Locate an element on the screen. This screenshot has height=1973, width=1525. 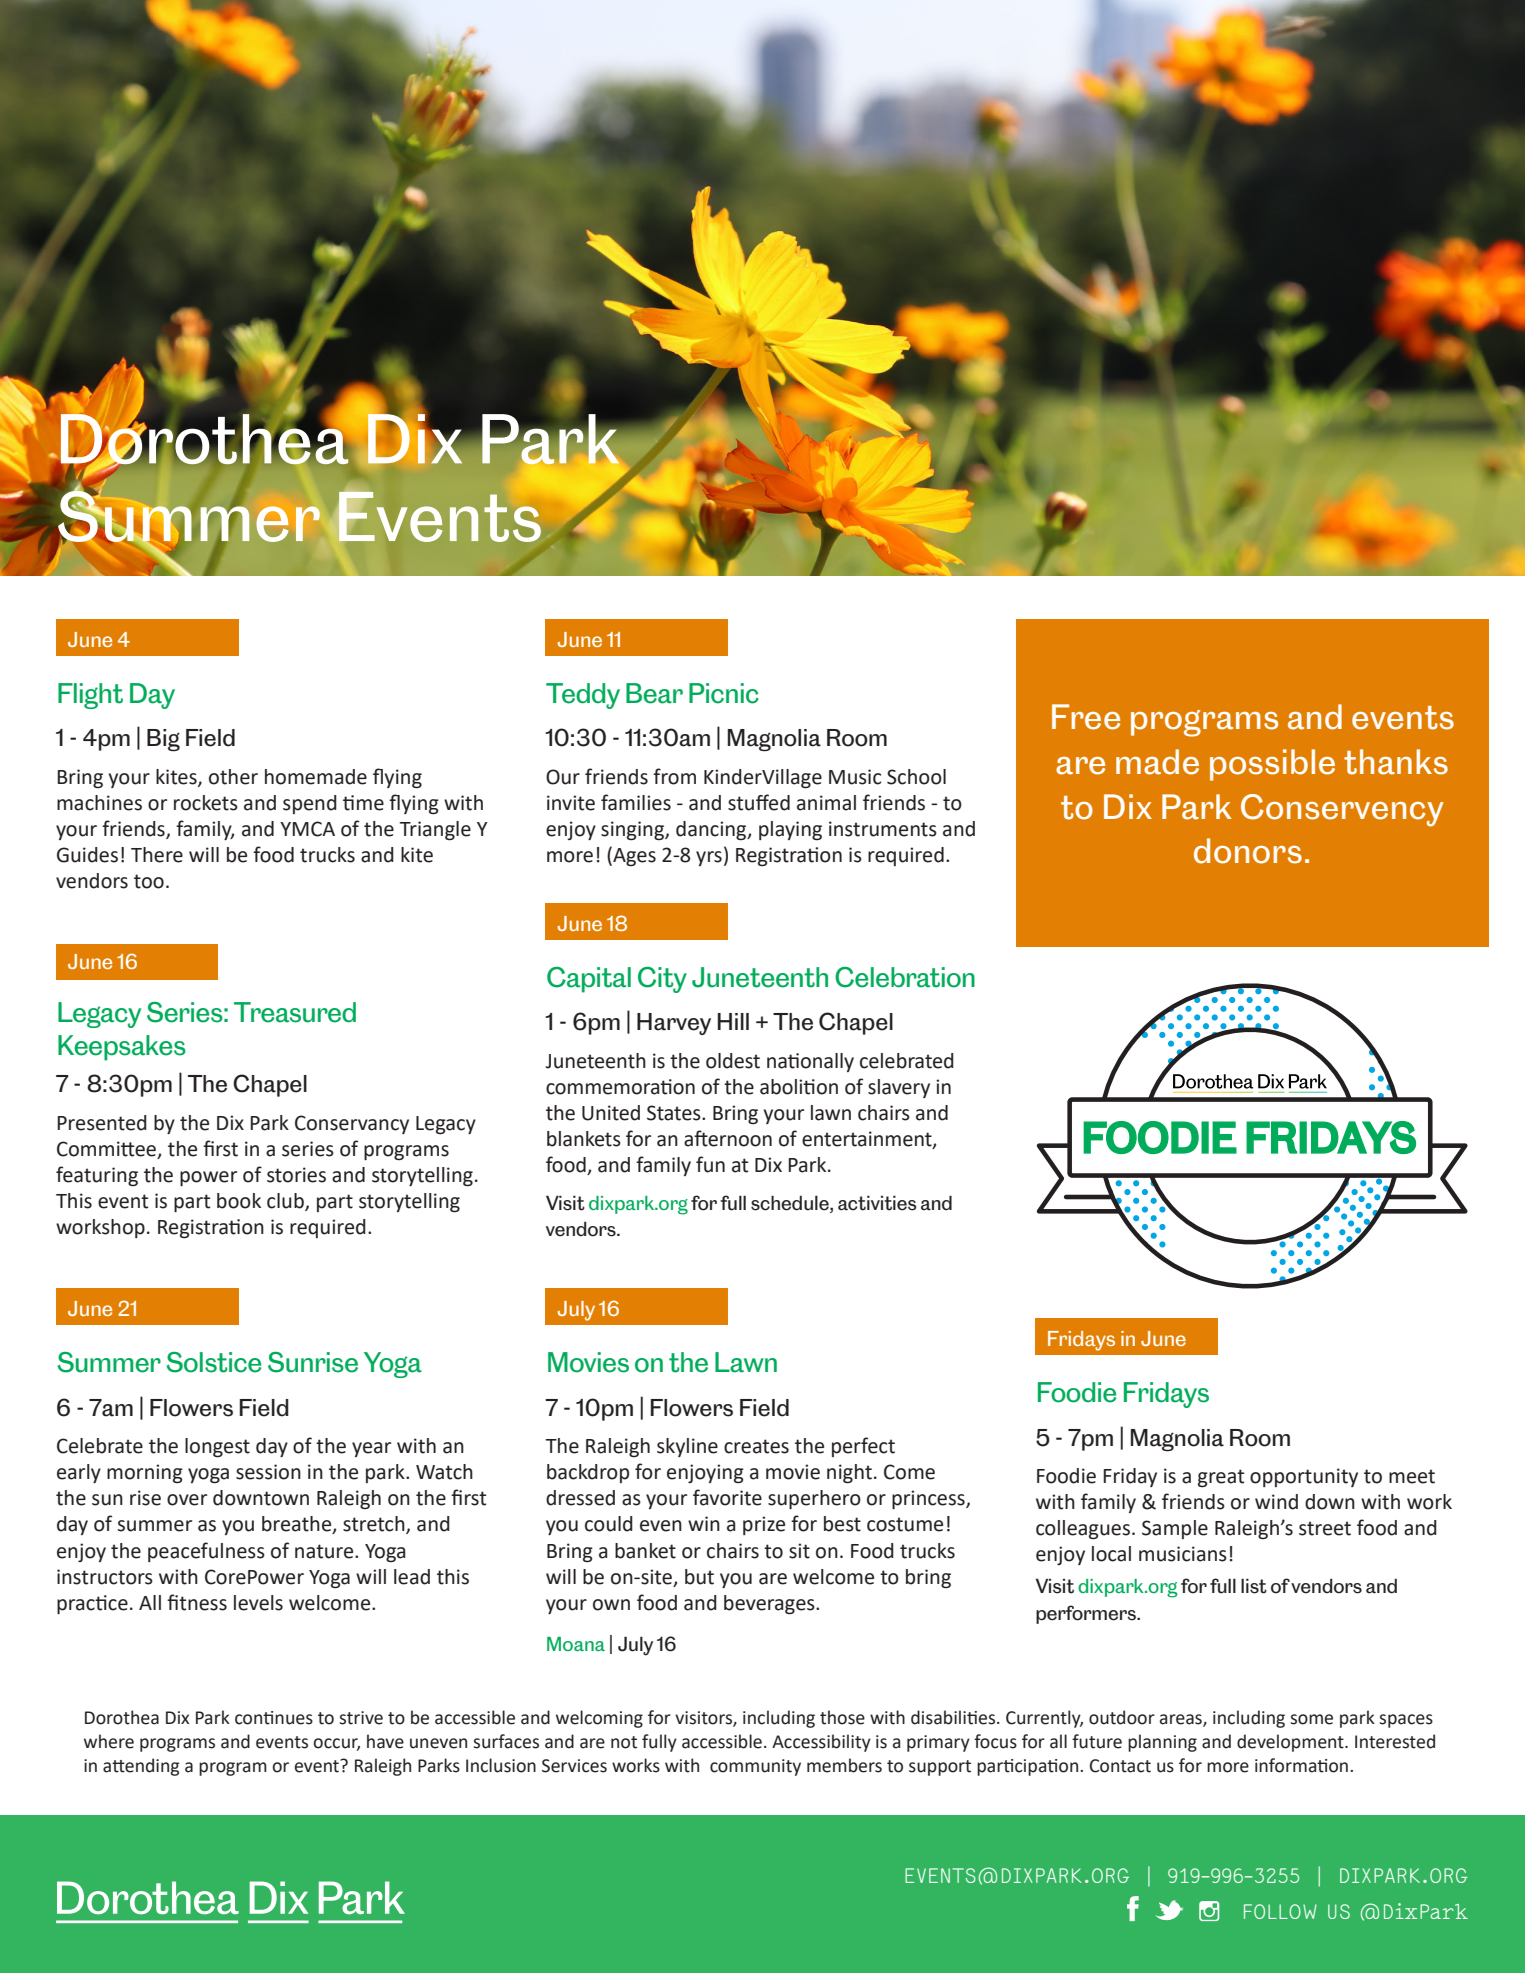
possible is located at coordinates (1272, 765).
